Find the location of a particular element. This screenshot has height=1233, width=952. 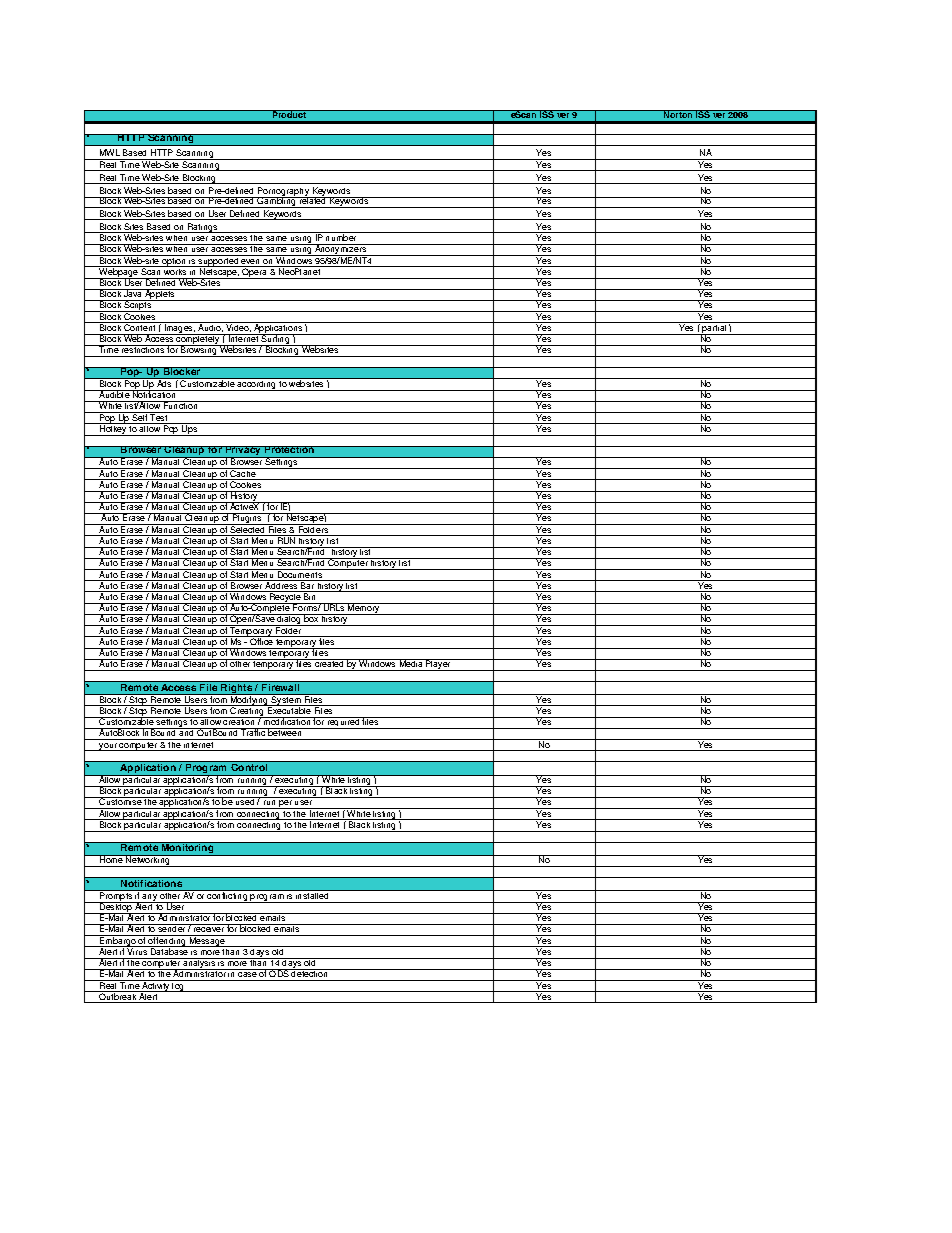

Message is located at coordinates (207, 941).
